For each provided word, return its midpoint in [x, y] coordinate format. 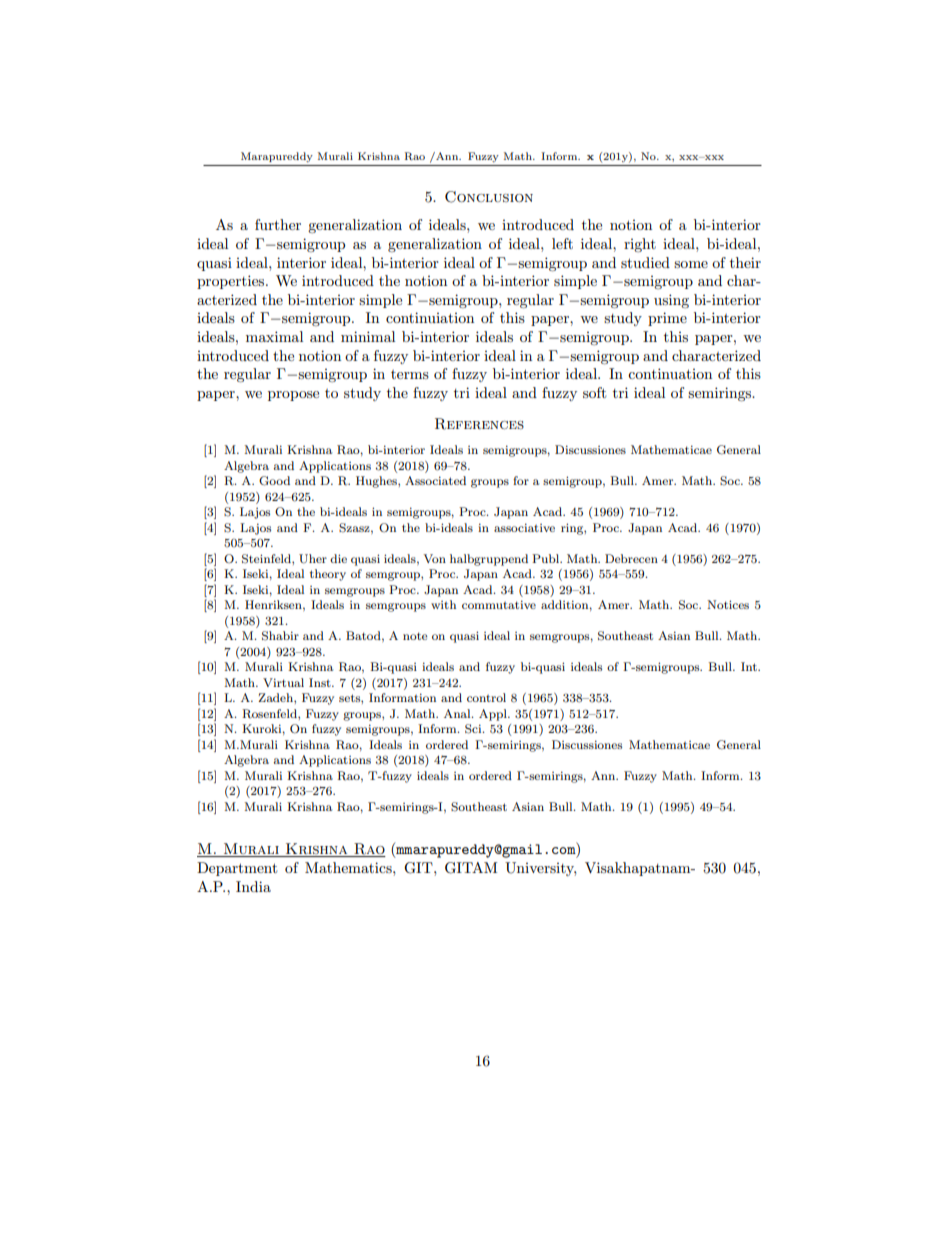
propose [293, 396]
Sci [474, 729]
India [253, 886]
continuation [670, 373]
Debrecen [631, 558]
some [691, 264]
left [562, 243]
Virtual [283, 682]
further [278, 224]
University [540, 869]
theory [328, 575]
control [486, 697]
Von [435, 558]
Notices [728, 604]
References [479, 424]
